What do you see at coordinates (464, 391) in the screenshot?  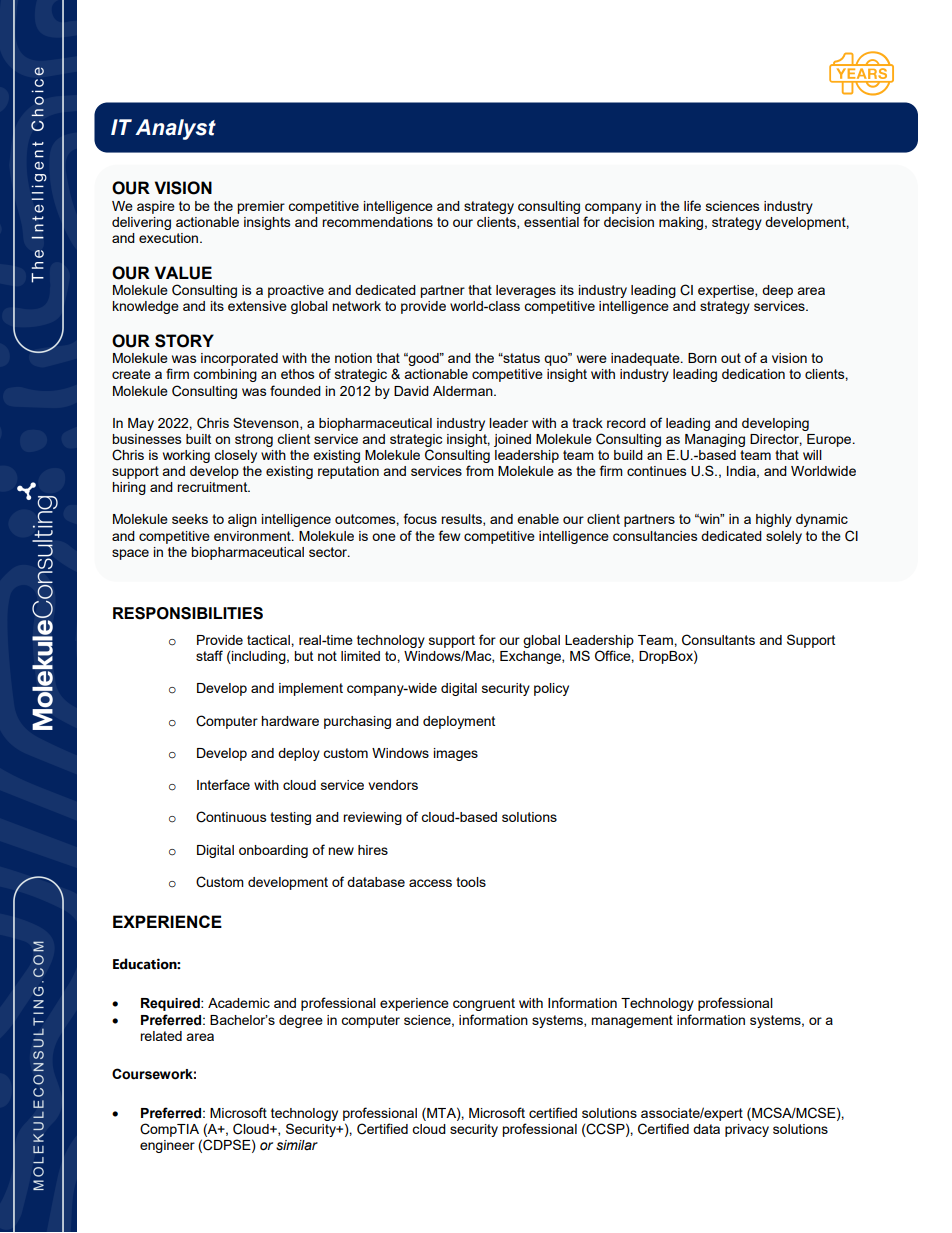 I see `Alderman` at bounding box center [464, 391].
